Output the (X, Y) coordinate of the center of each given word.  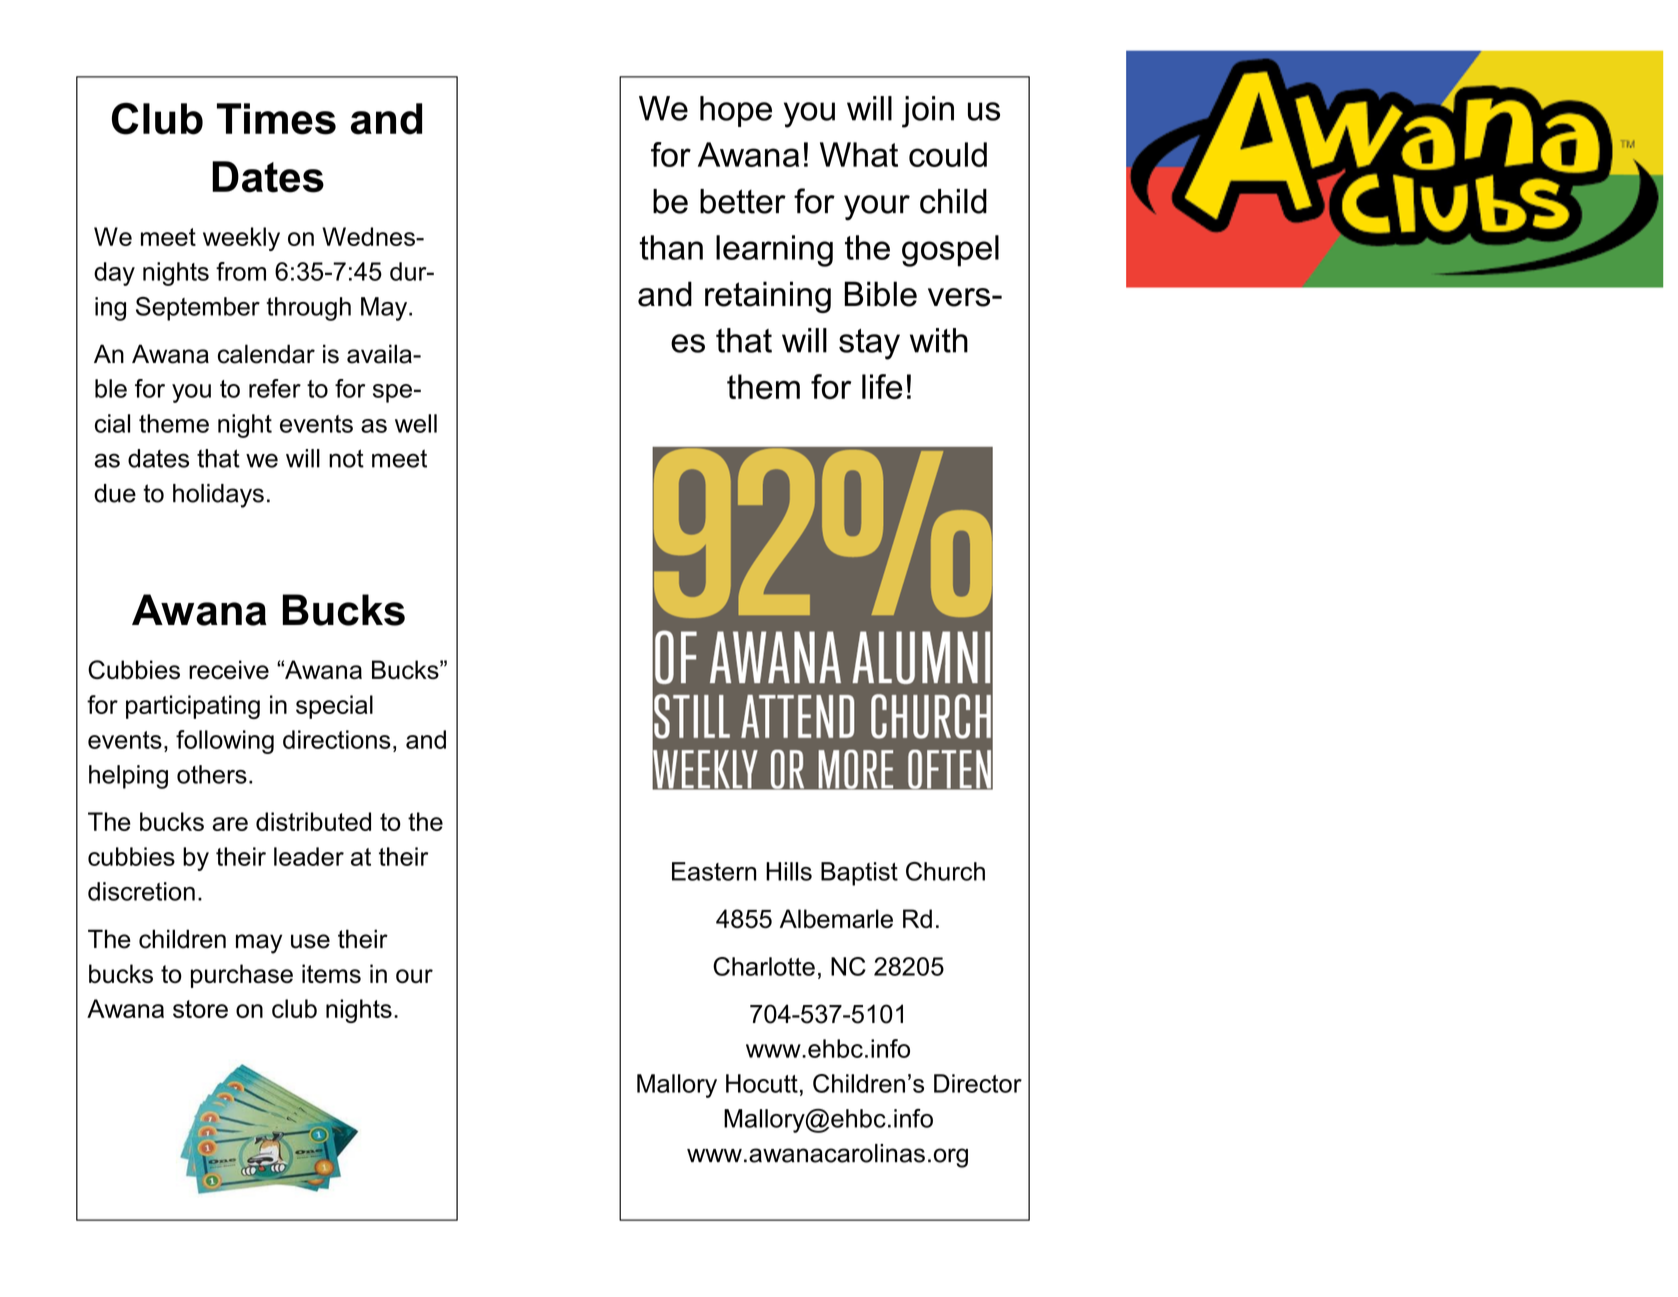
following (225, 742)
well (416, 423)
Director (978, 1083)
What (859, 154)
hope (736, 111)
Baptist (859, 874)
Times (276, 119)
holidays (218, 496)
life (882, 386)
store (200, 1009)
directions (337, 739)
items (331, 973)
